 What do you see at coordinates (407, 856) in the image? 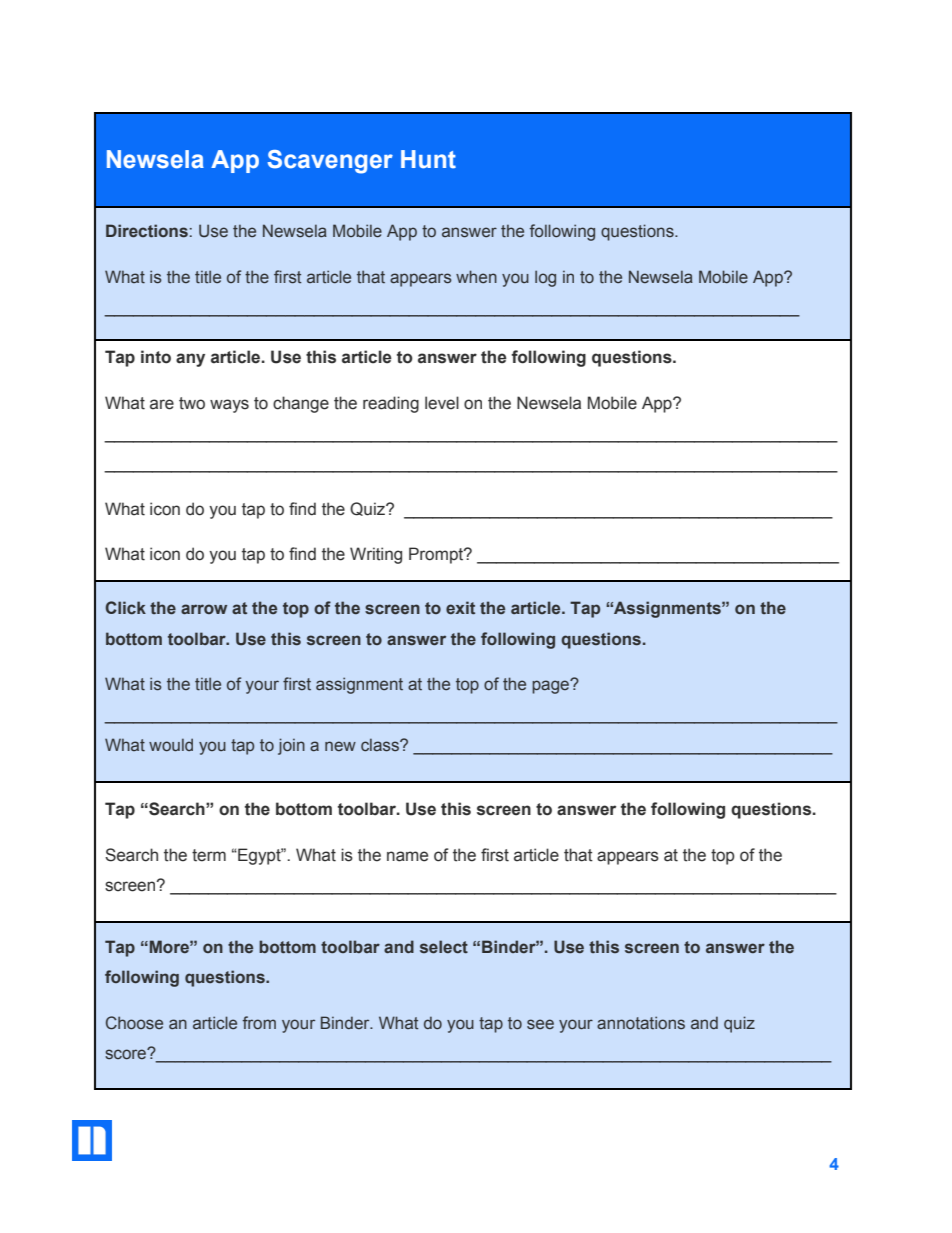
I see `name` at bounding box center [407, 856].
